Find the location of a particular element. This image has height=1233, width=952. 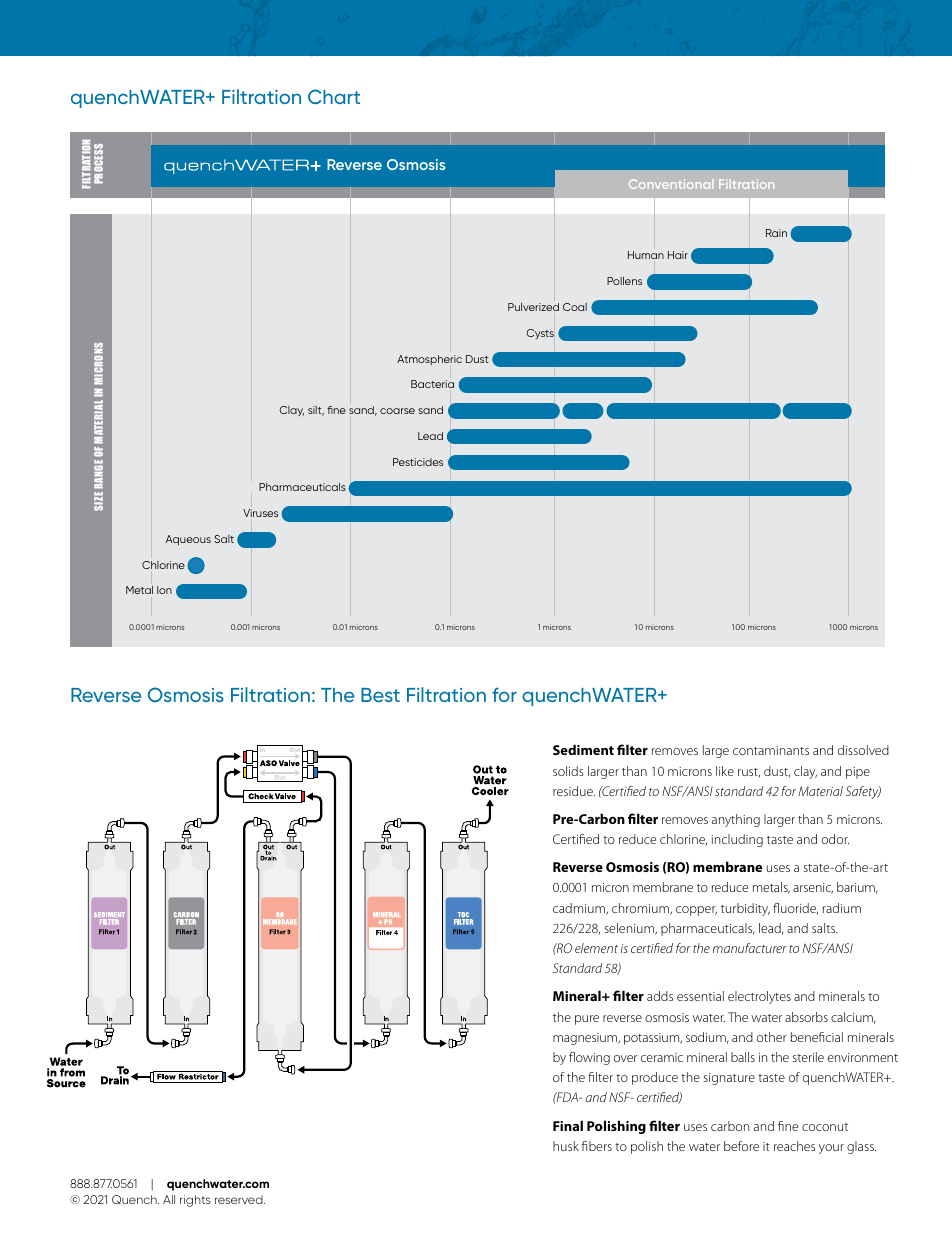

element is located at coordinates (596, 948).
